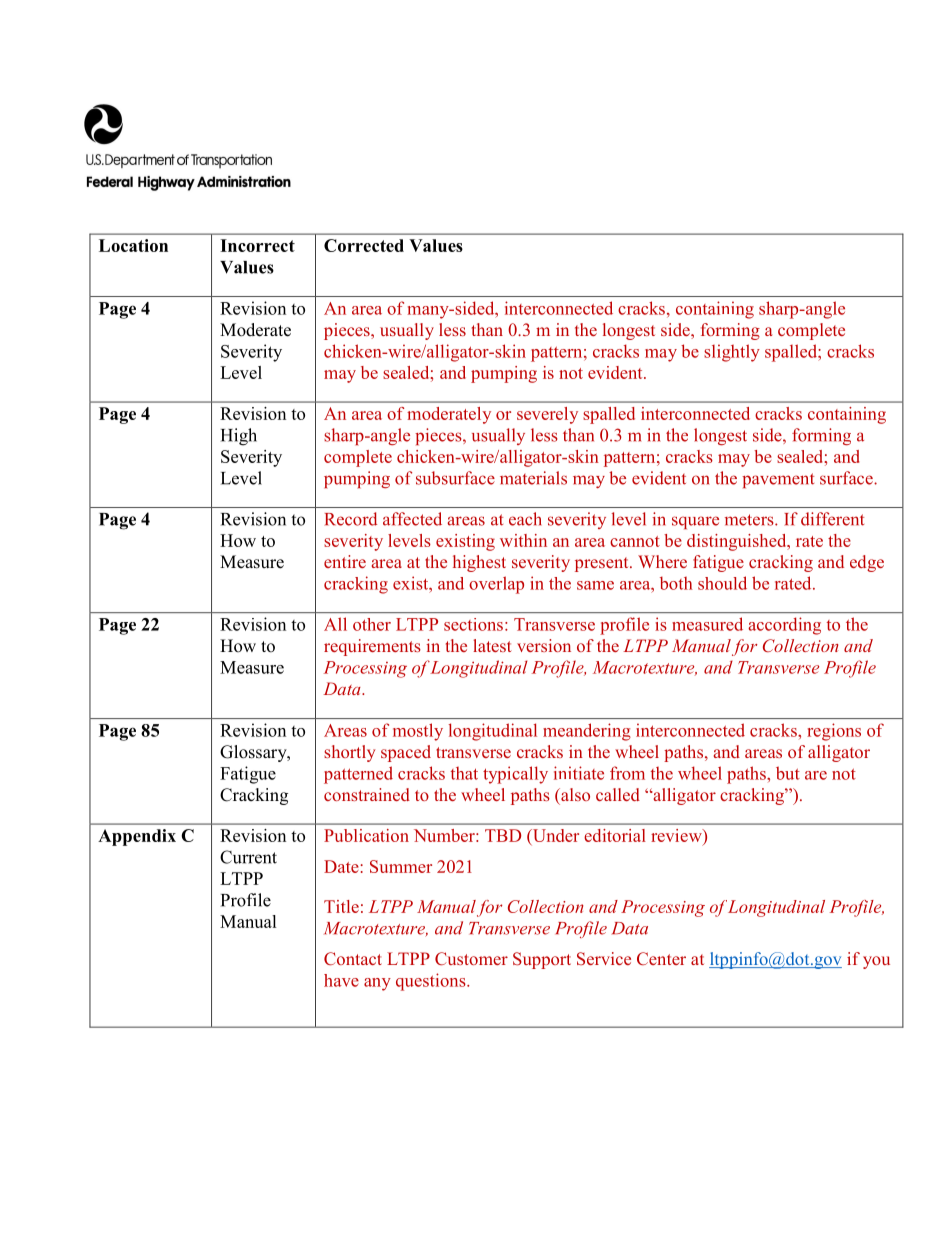 The image size is (952, 1233). Describe the element at coordinates (257, 245) in the screenshot. I see `Incorrect` at that location.
